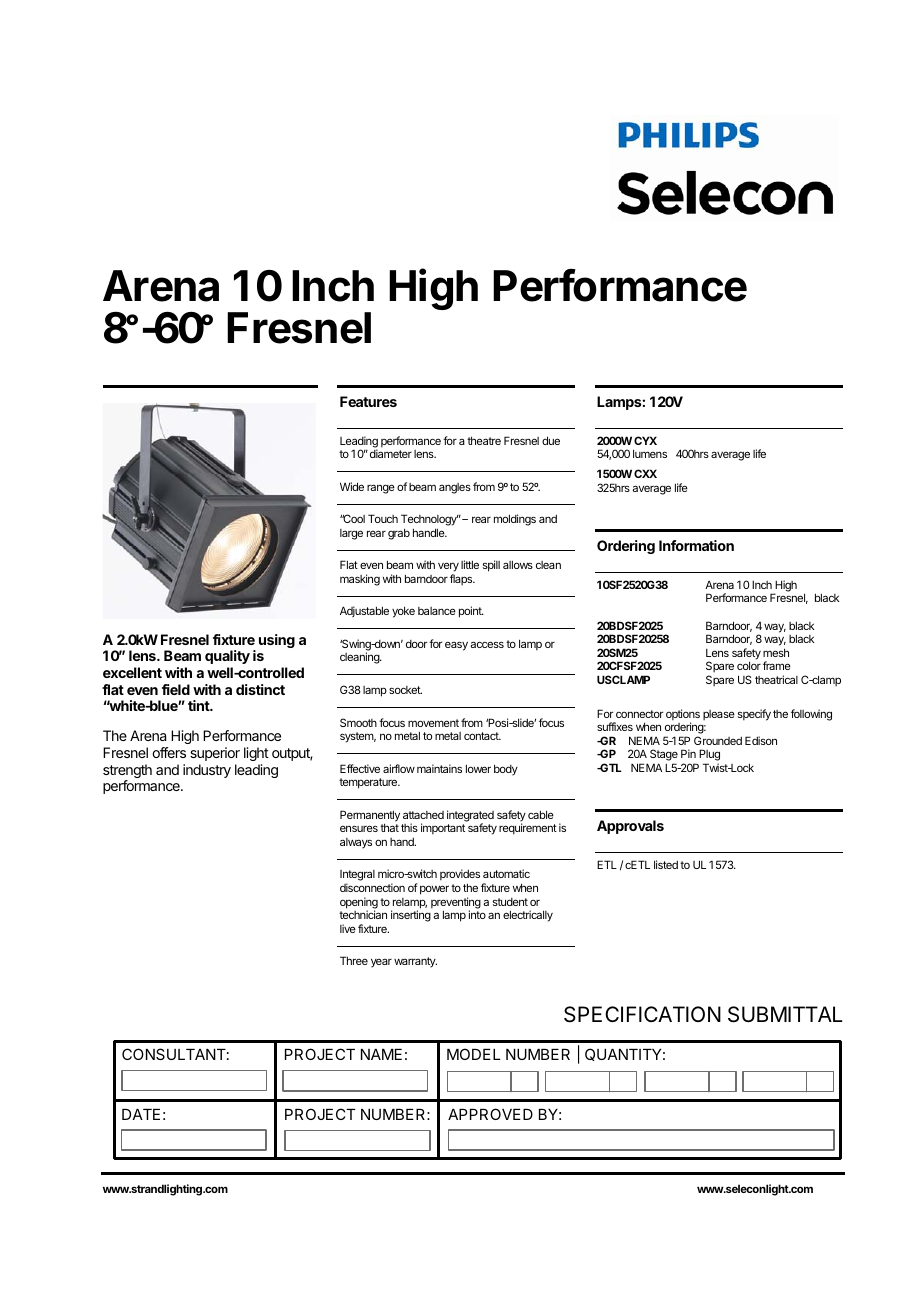 The width and height of the document is (924, 1308). Describe the element at coordinates (368, 401) in the document. I see `Features` at that location.
